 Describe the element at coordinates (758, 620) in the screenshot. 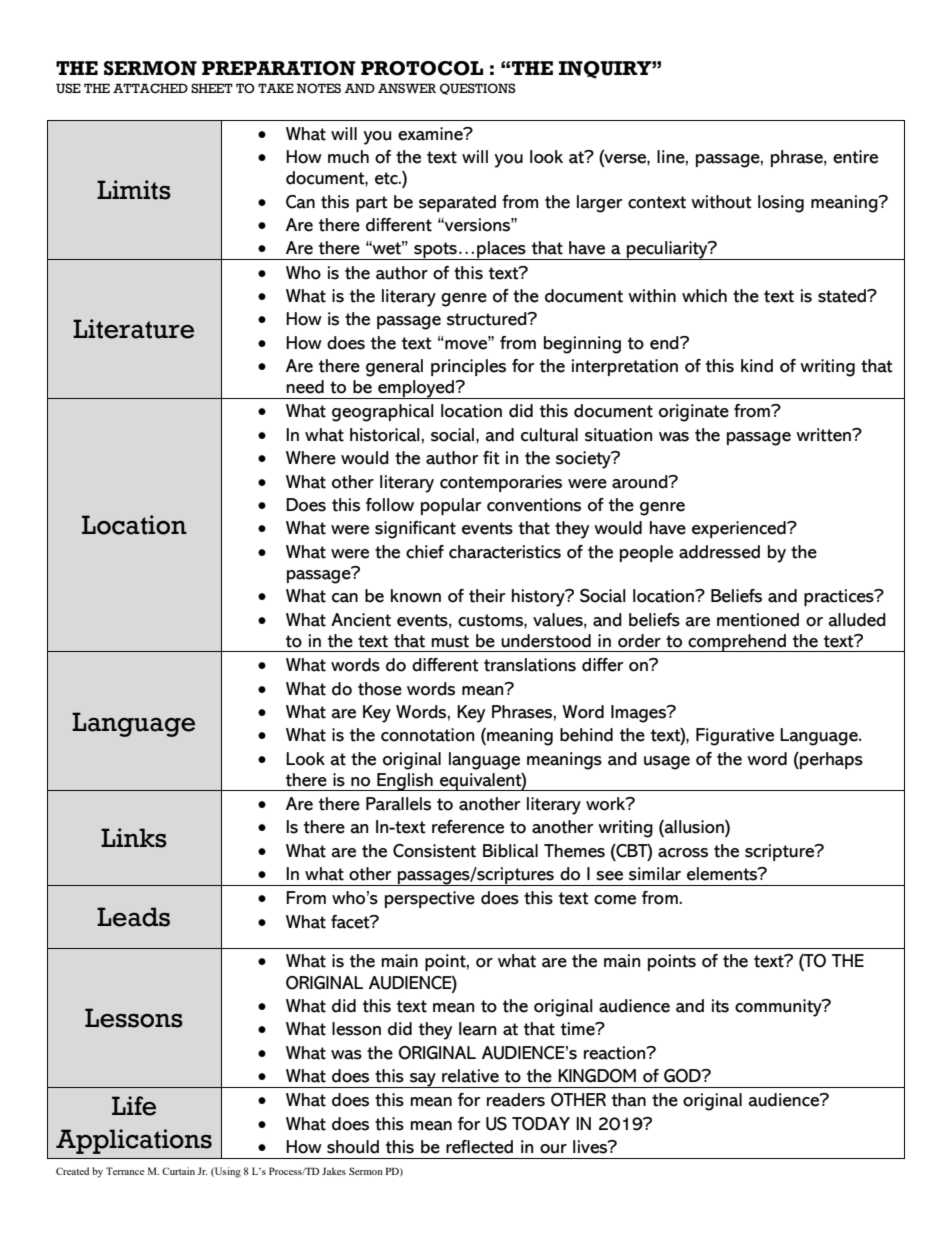

I see `mentioned` at that location.
